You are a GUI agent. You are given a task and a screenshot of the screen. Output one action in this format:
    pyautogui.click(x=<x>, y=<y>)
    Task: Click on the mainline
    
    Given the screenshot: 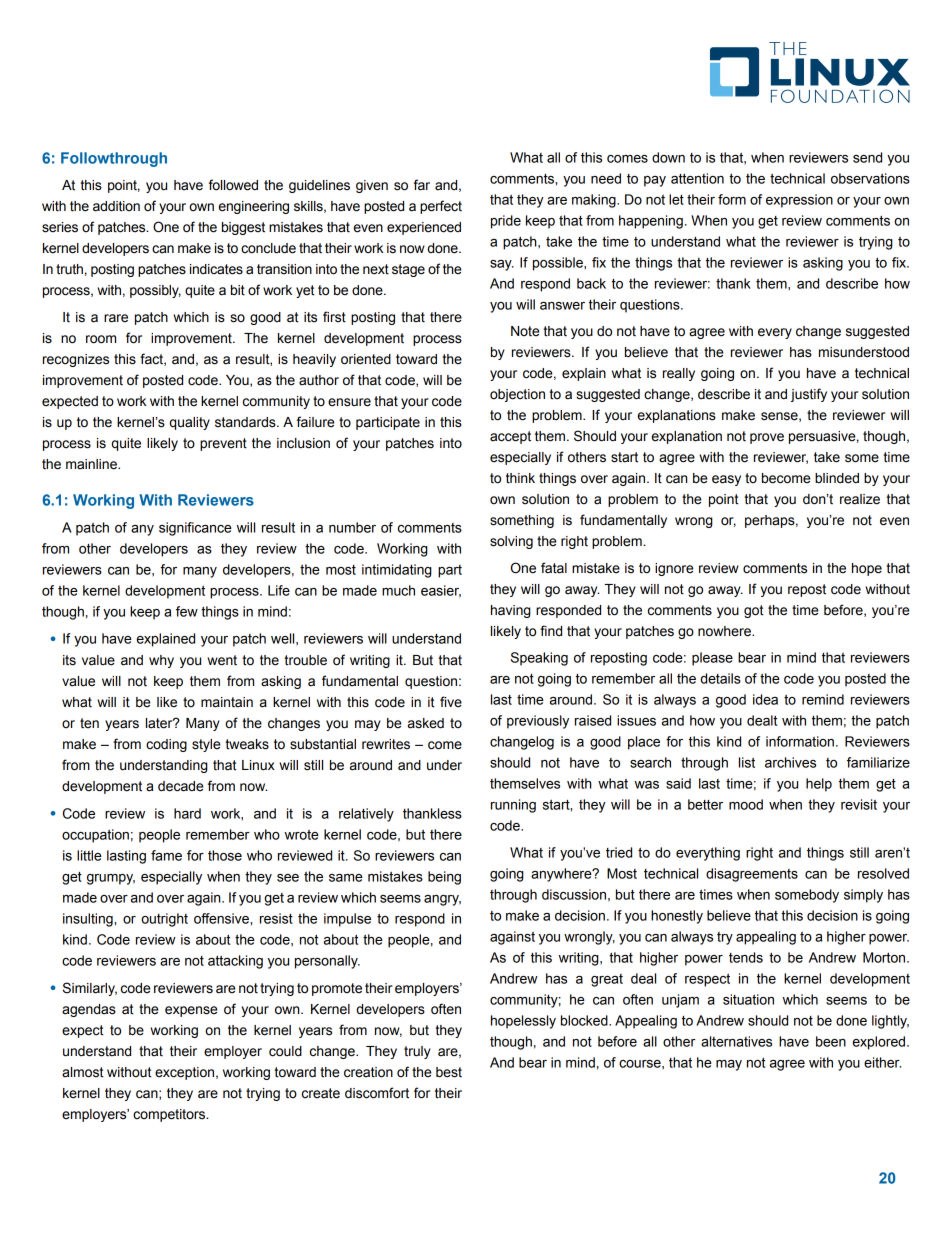 What is the action you would take?
    pyautogui.click(x=92, y=464)
